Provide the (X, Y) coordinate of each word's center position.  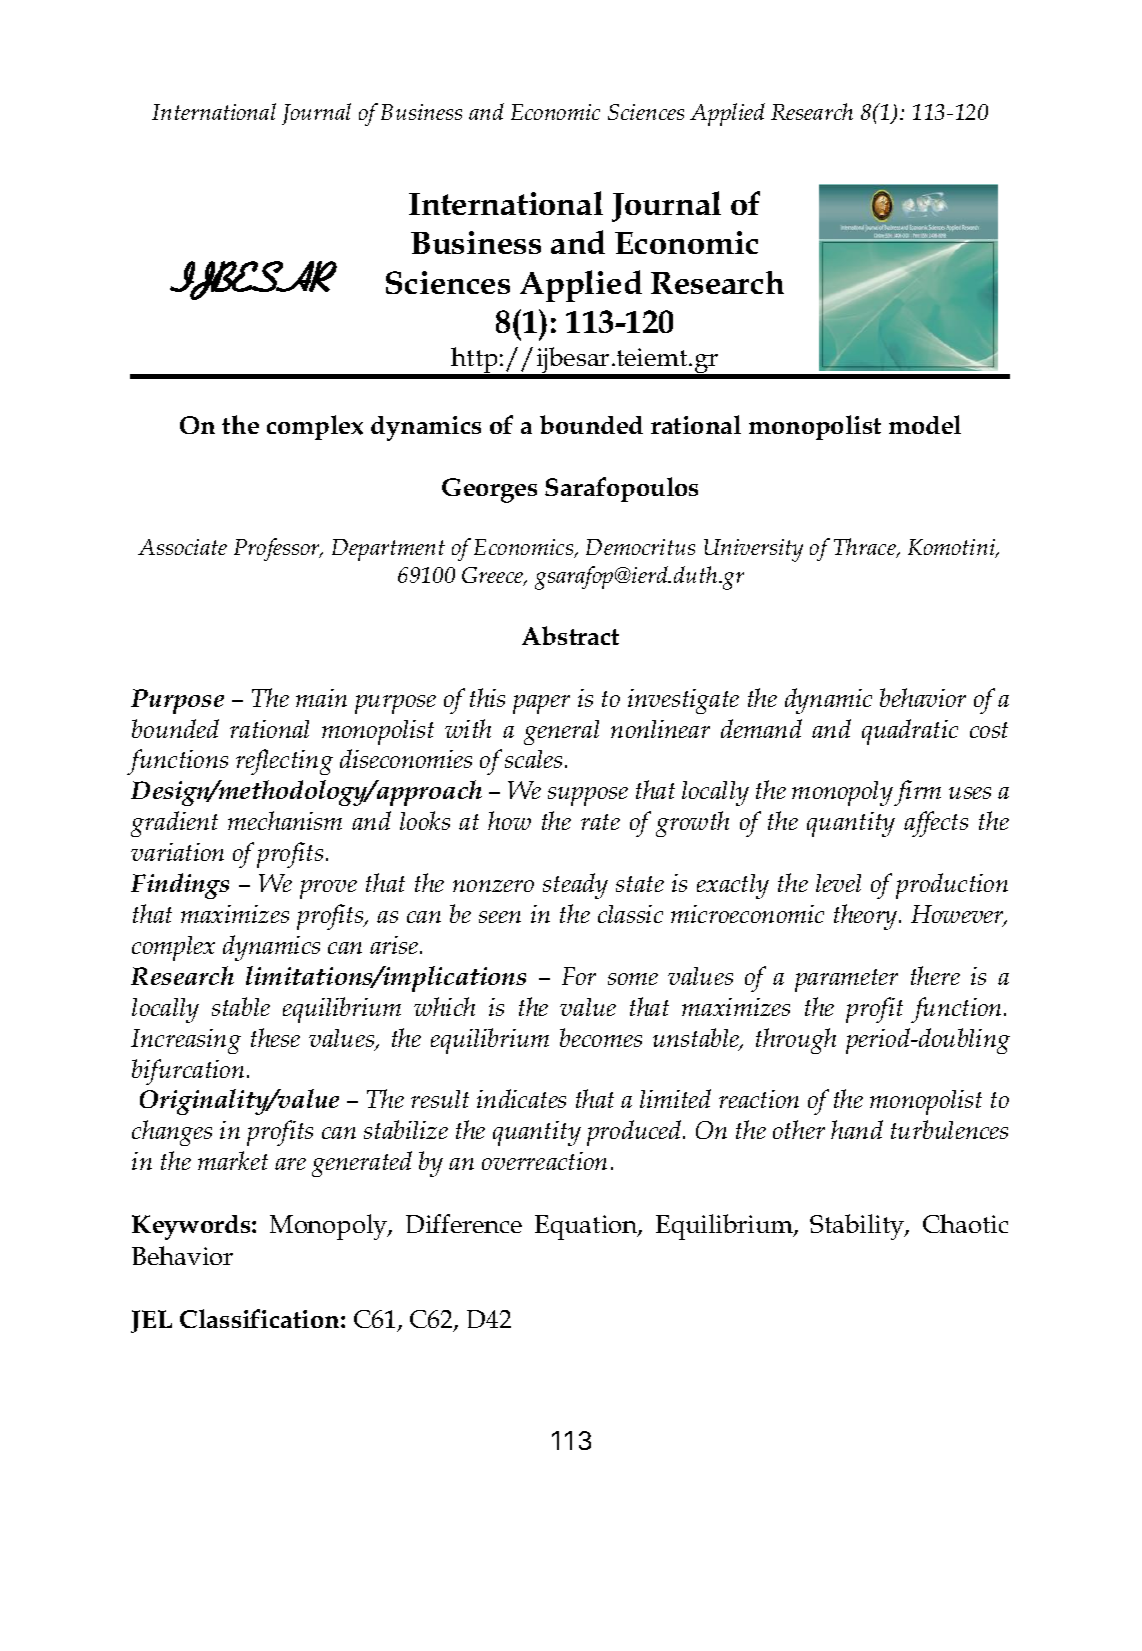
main (321, 698)
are (290, 1164)
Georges (489, 490)
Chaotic (965, 1223)
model (925, 424)
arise (395, 945)
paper (541, 704)
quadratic (910, 732)
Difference (464, 1223)
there (935, 975)
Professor (278, 549)
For (579, 976)
